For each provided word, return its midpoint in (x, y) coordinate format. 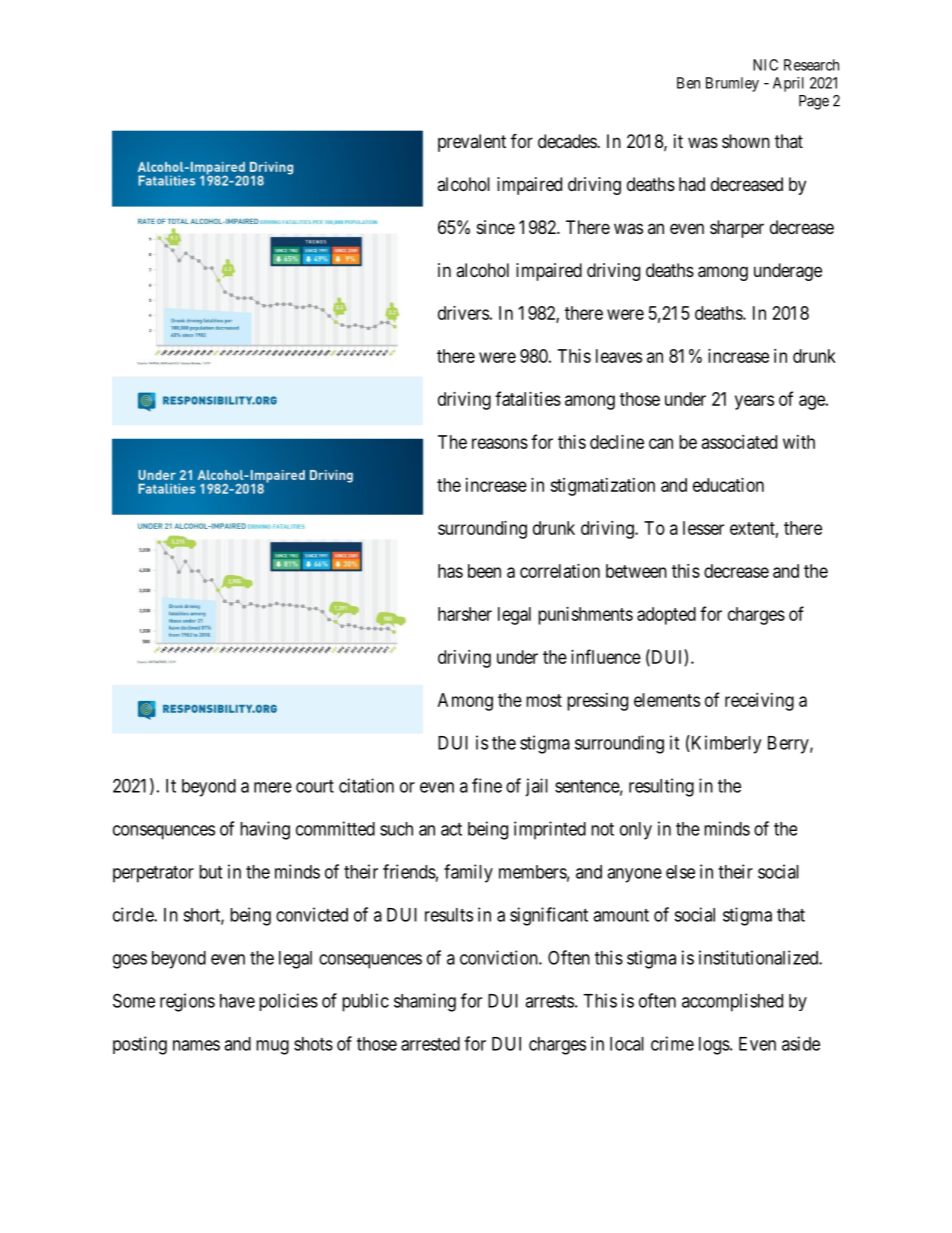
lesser (703, 528)
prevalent (472, 143)
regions (187, 1002)
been (484, 571)
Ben (688, 83)
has (450, 571)
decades (568, 141)
